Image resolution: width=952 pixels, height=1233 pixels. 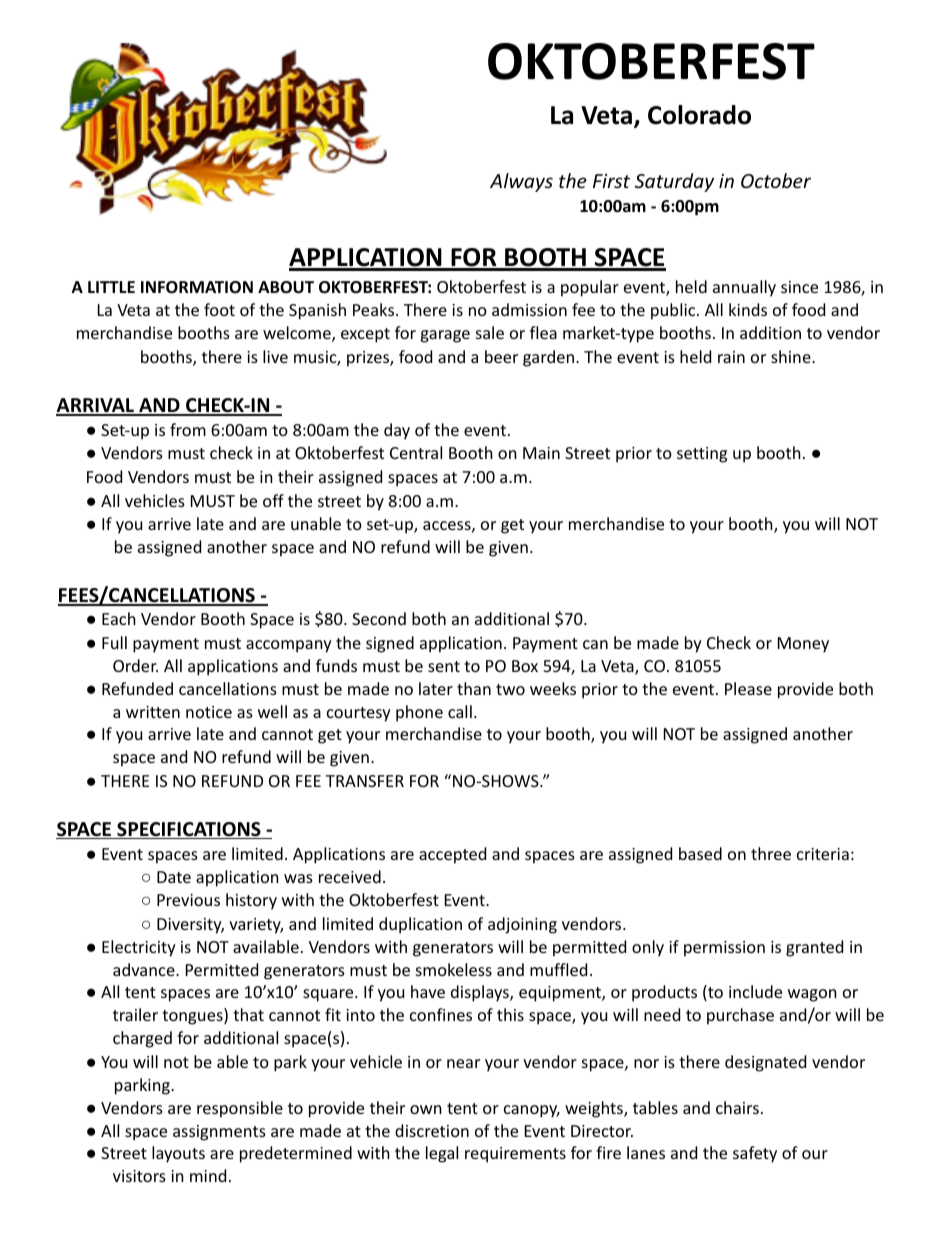 What do you see at coordinates (442, 1154) in the document?
I see `legal` at bounding box center [442, 1154].
